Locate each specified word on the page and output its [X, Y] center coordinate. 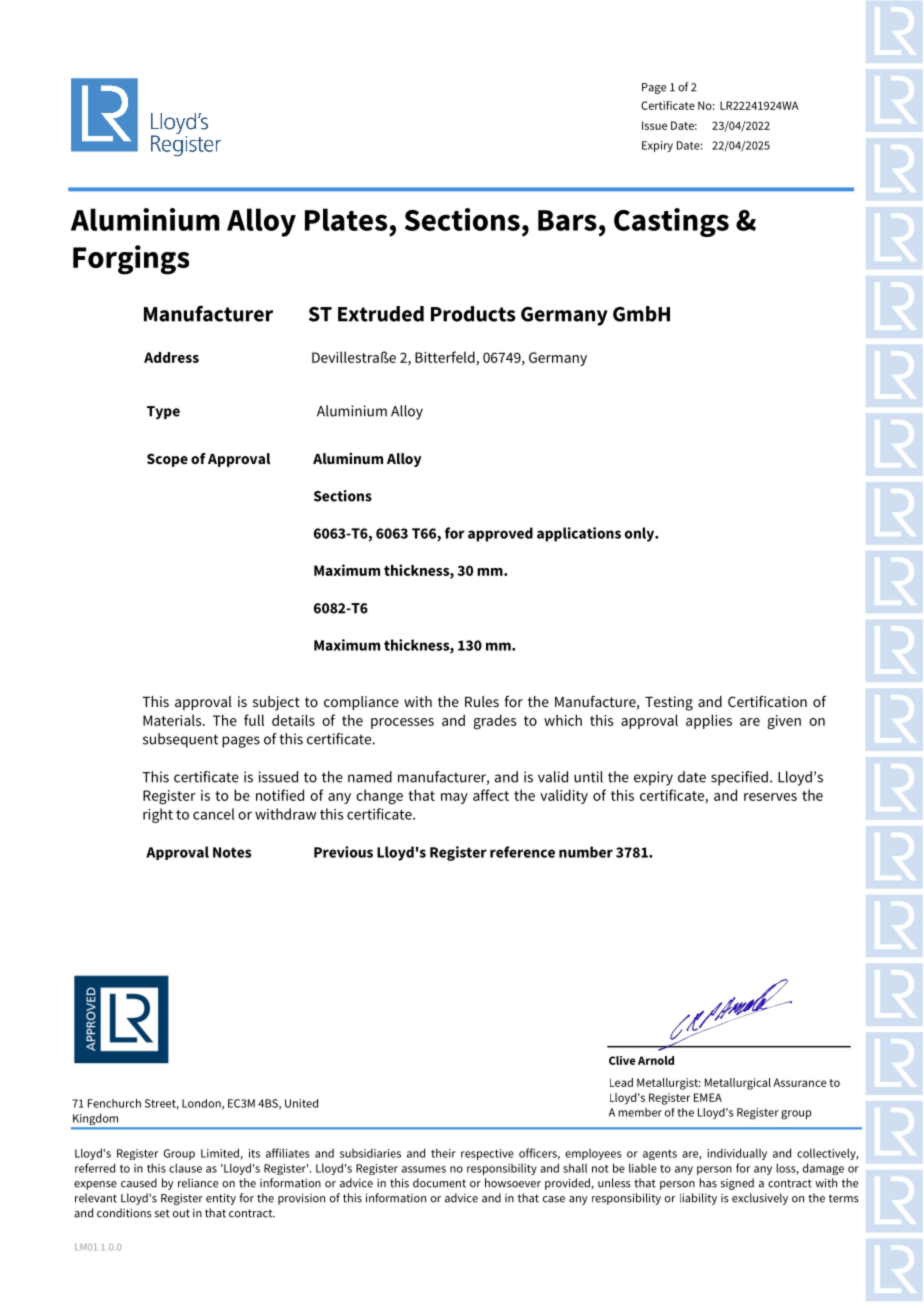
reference [522, 852]
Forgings [131, 260]
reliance [198, 1183]
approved [500, 534]
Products [473, 314]
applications [579, 534]
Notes [232, 852]
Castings [671, 222]
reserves [770, 797]
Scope [167, 460]
